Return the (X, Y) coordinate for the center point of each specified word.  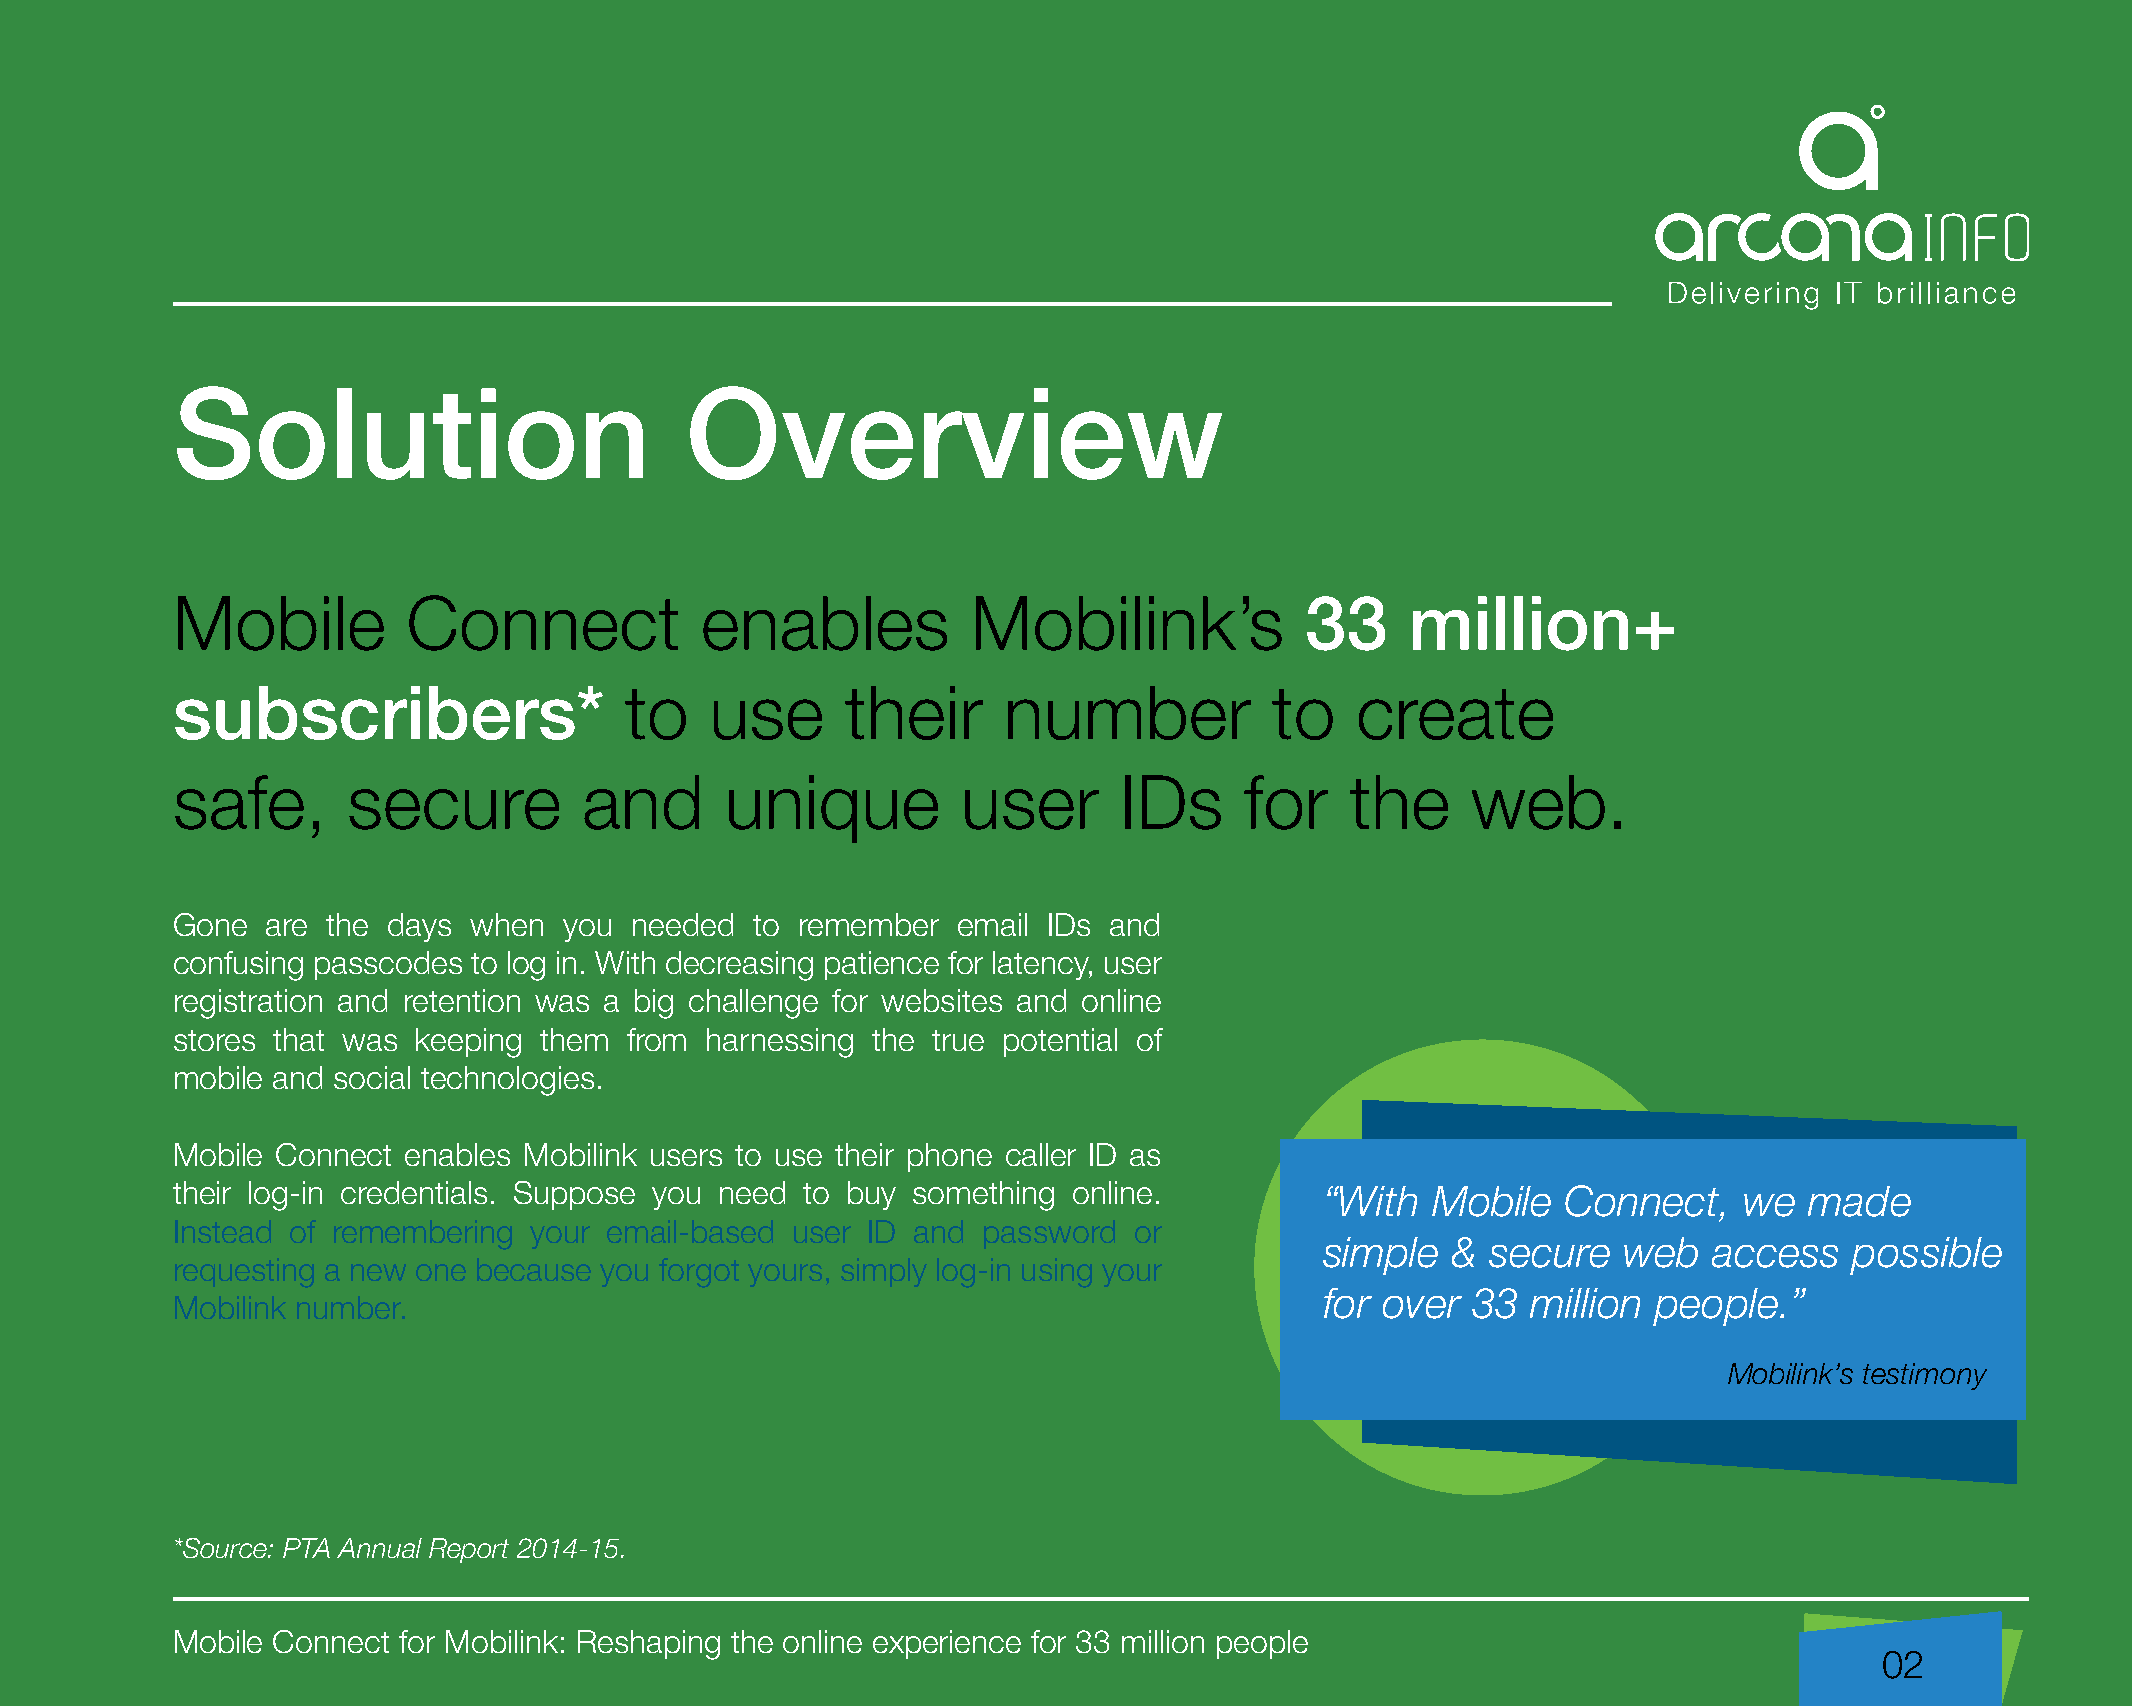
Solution (410, 433)
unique (833, 809)
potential (1060, 1042)
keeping (468, 1043)
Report (469, 1550)
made (1859, 1201)
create (1456, 714)
